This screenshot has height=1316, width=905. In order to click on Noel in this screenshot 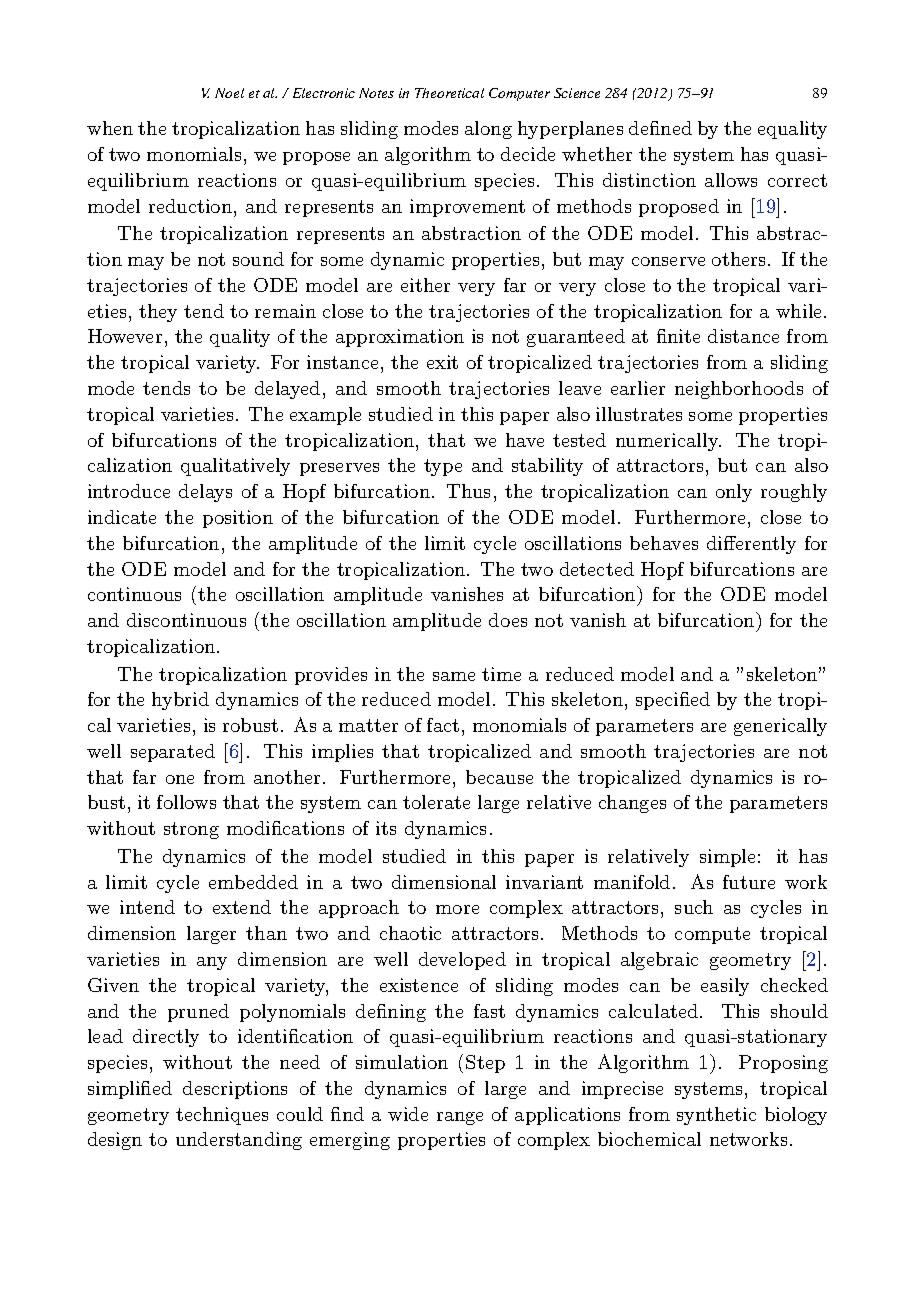, I will do `click(229, 93)`.
